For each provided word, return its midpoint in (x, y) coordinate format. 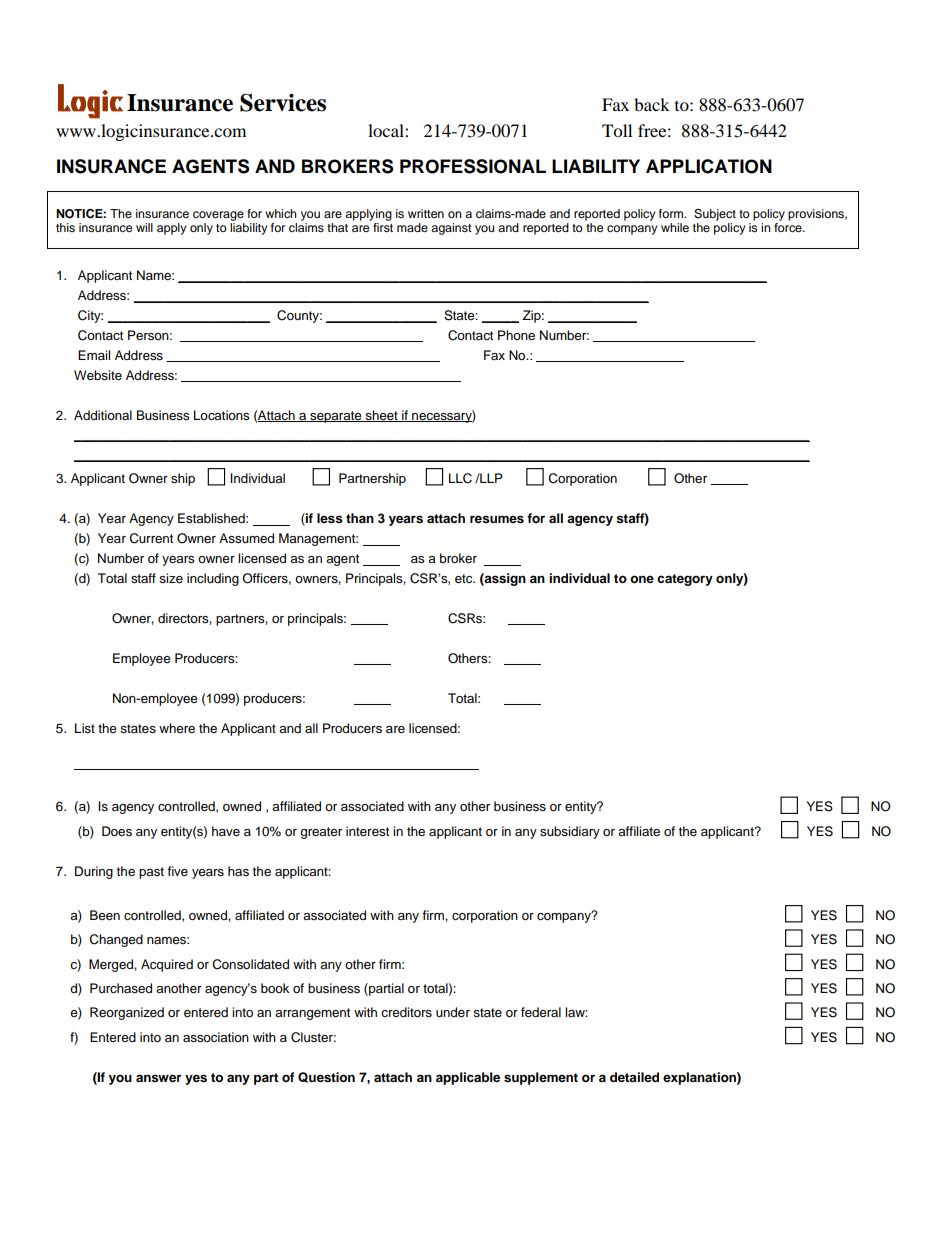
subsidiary (570, 832)
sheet (381, 416)
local (387, 130)
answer (159, 1078)
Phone (516, 335)
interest (367, 831)
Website (98, 375)
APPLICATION (709, 166)
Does (117, 831)
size (171, 578)
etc (465, 578)
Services (283, 102)
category (685, 580)
